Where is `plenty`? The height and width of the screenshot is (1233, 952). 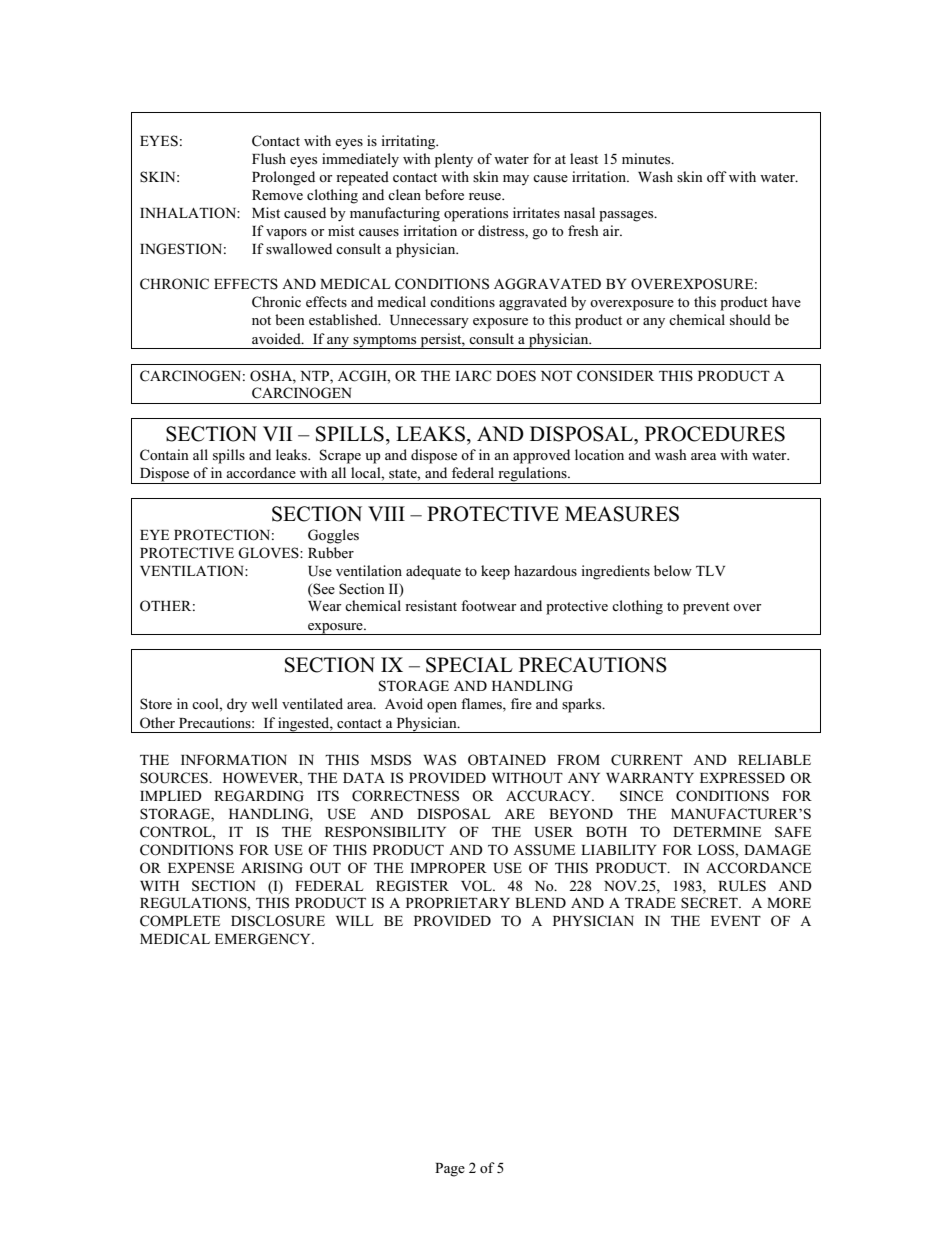
plenty is located at coordinates (454, 160).
